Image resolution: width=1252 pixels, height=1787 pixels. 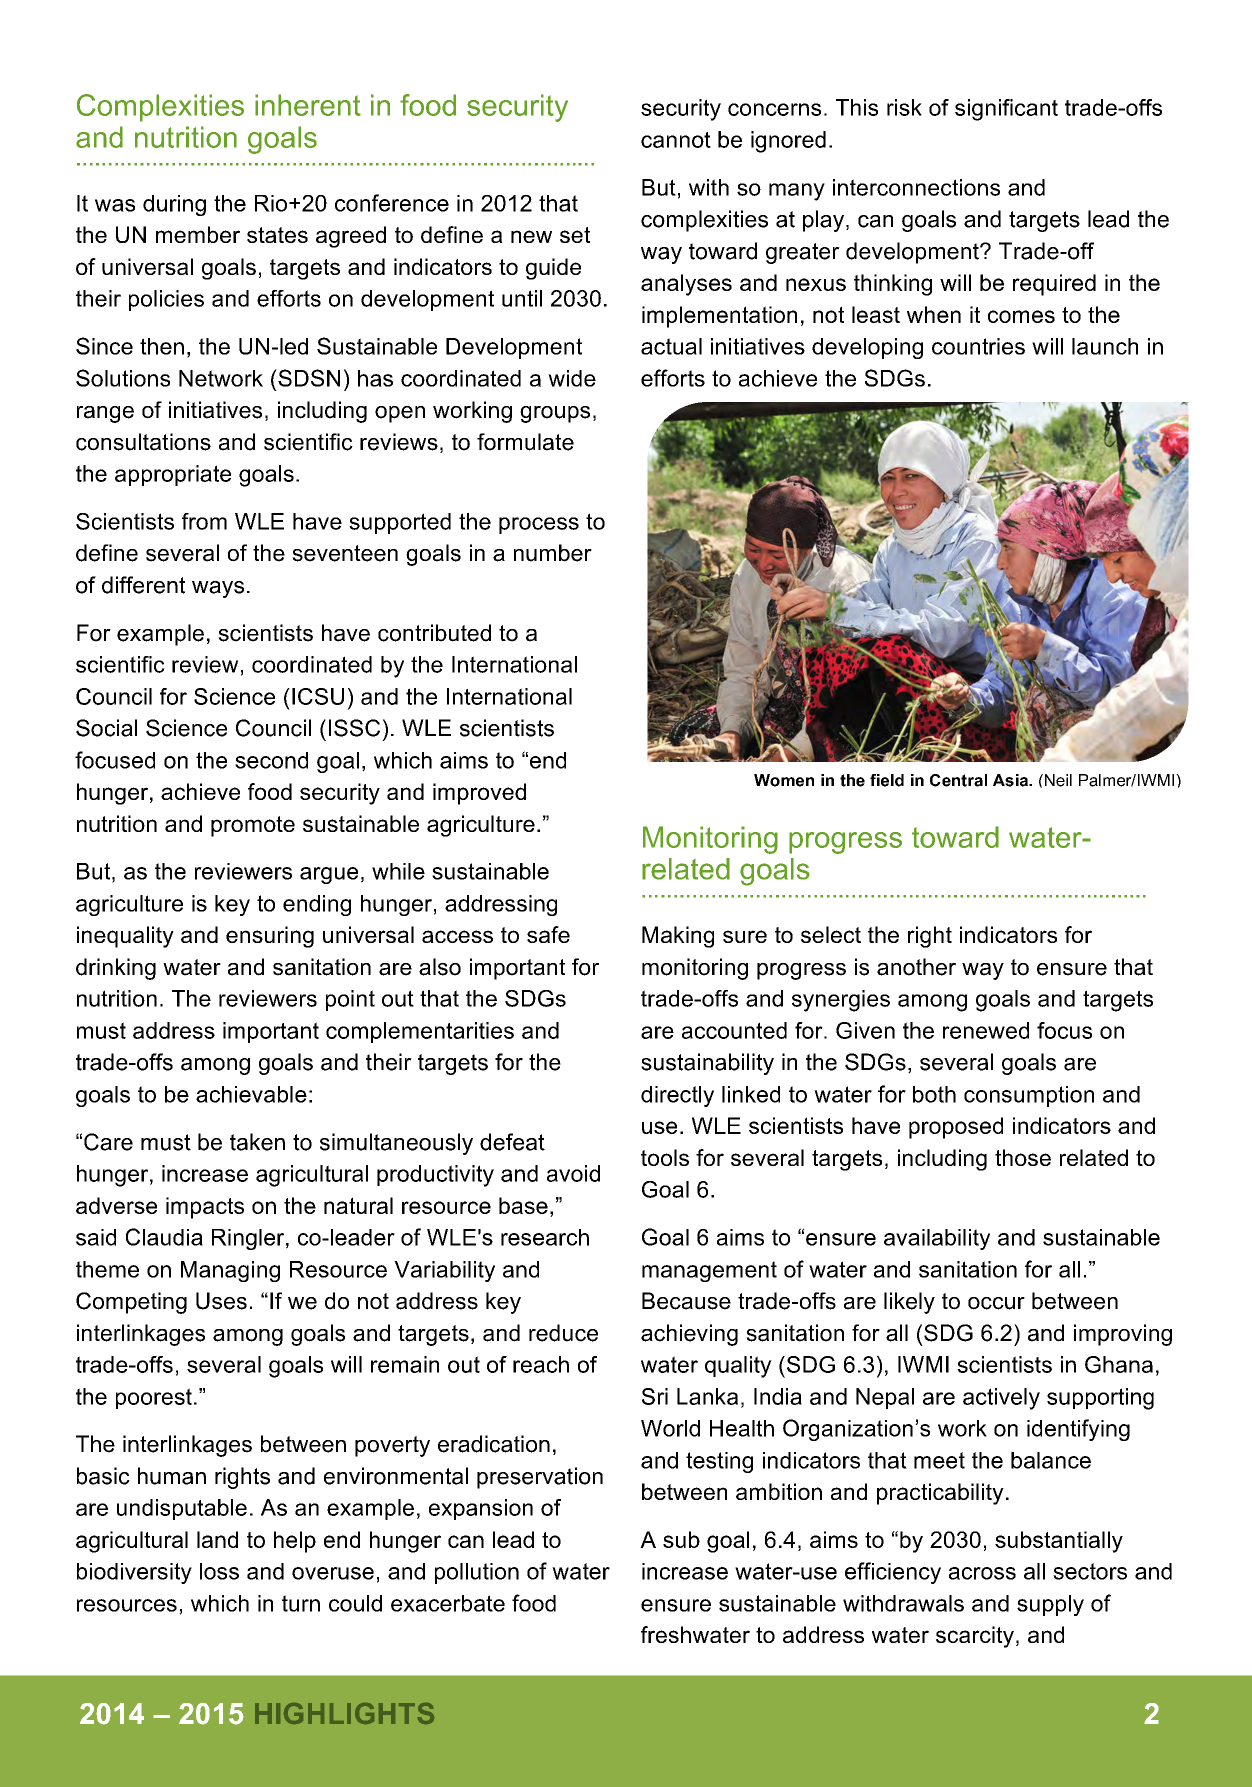 What do you see at coordinates (548, 934) in the document?
I see `safe` at bounding box center [548, 934].
